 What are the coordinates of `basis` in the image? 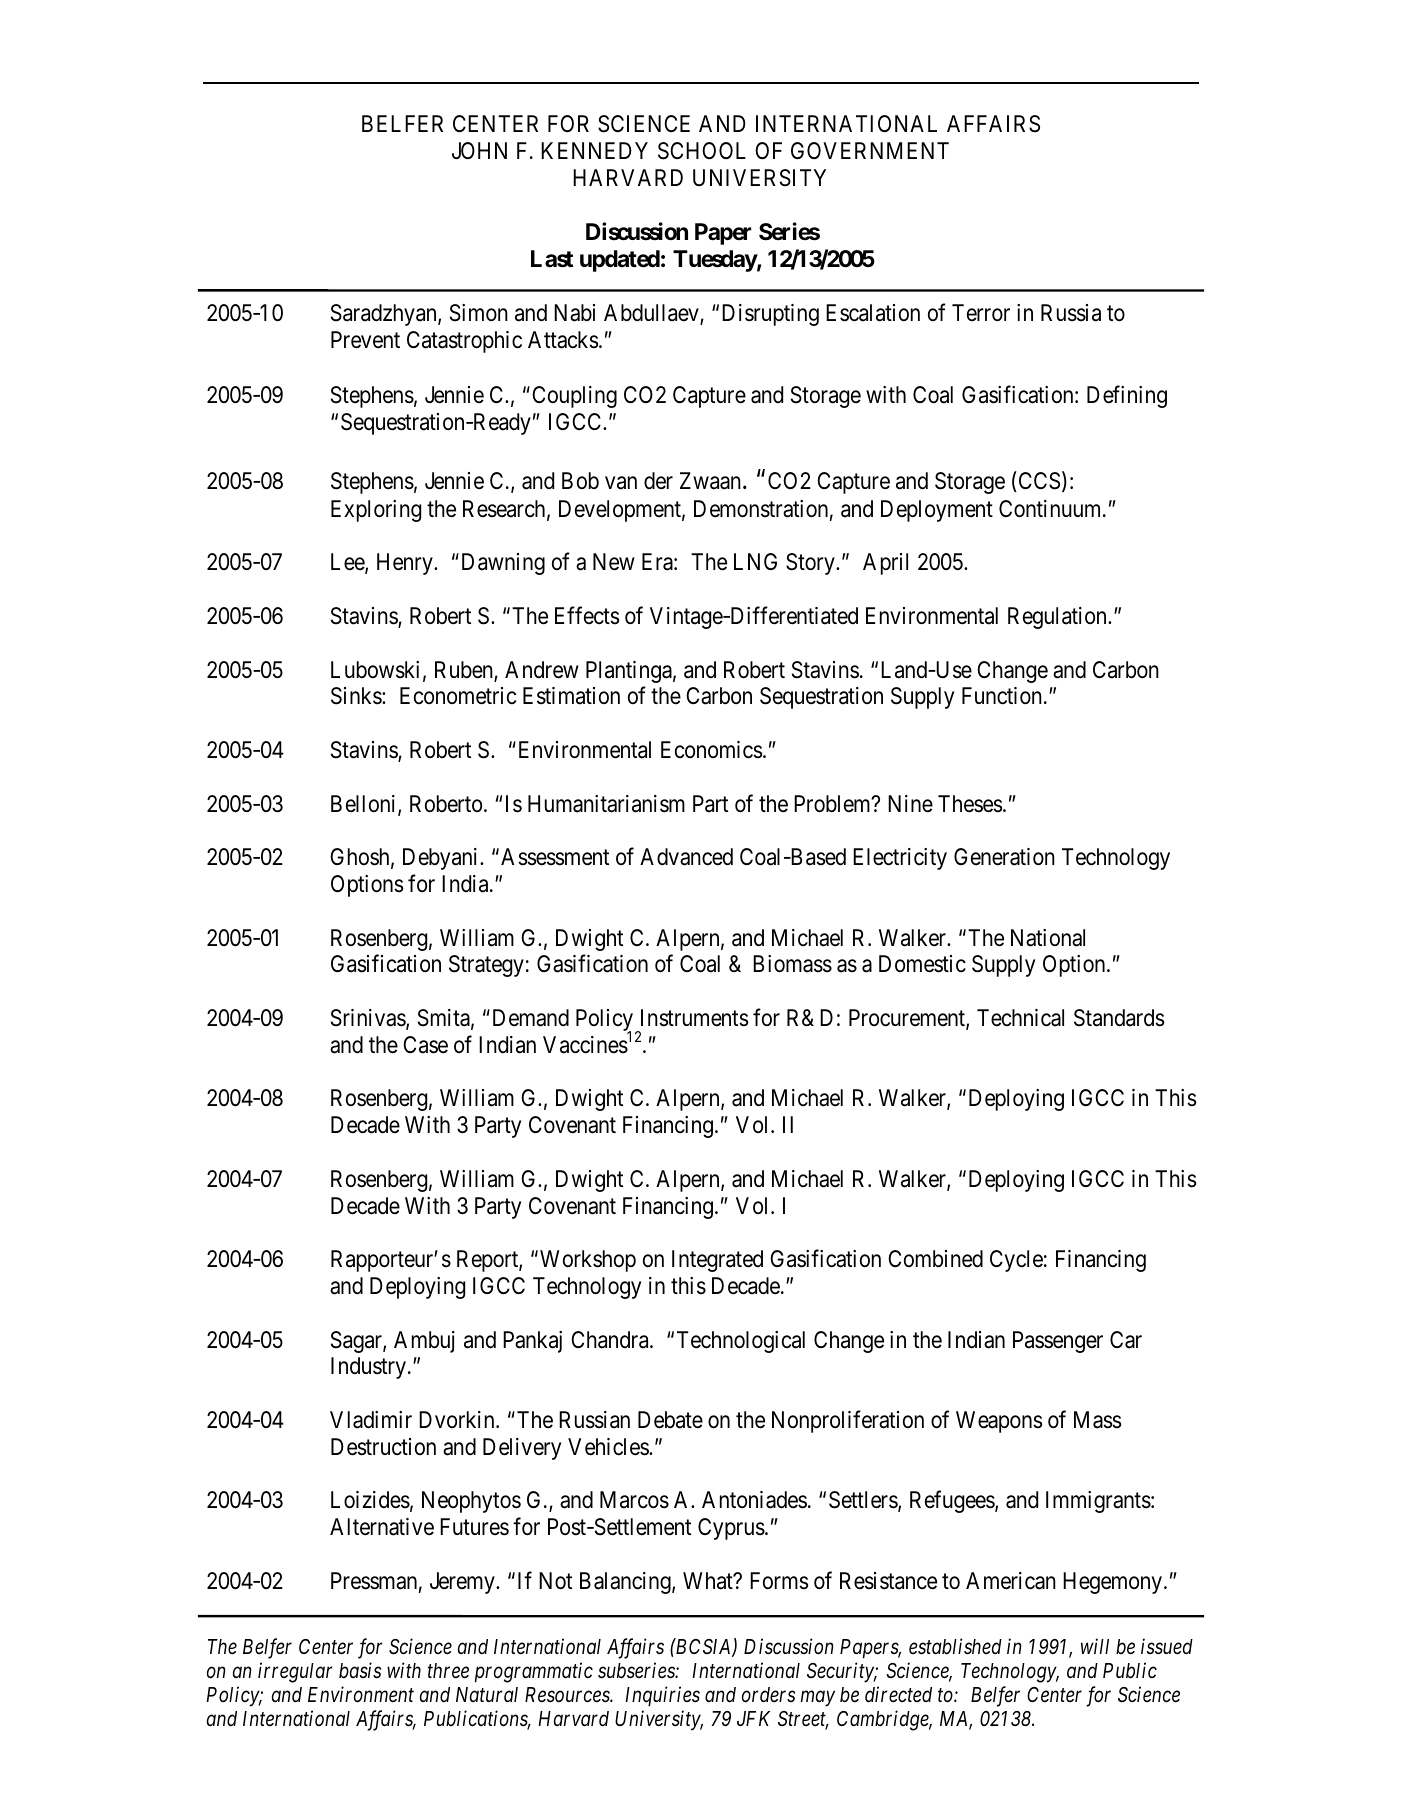 It's located at (360, 1670).
